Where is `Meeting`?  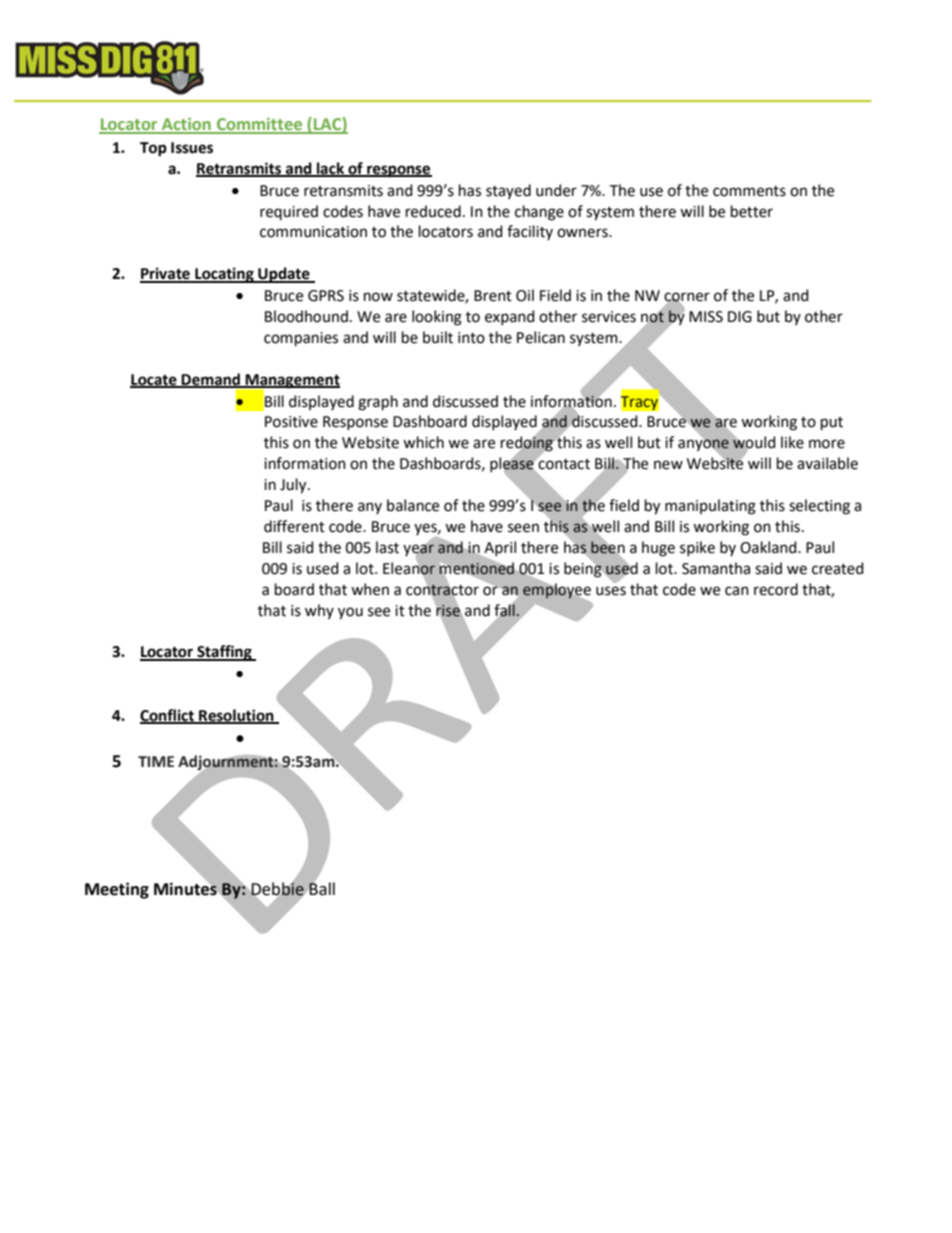 Meeting is located at coordinates (117, 890).
